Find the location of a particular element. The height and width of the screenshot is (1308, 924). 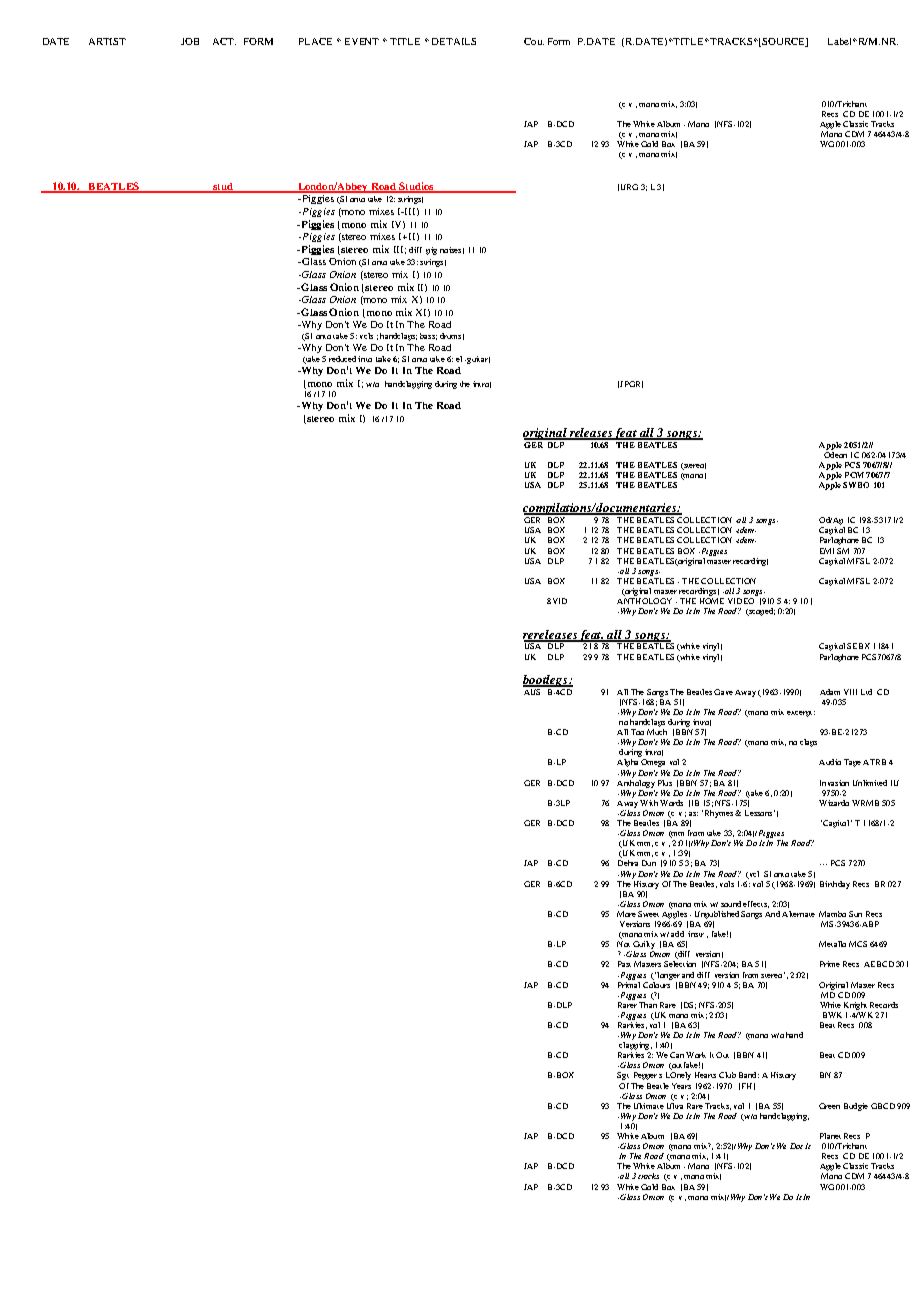

EVENT is located at coordinates (362, 41).
